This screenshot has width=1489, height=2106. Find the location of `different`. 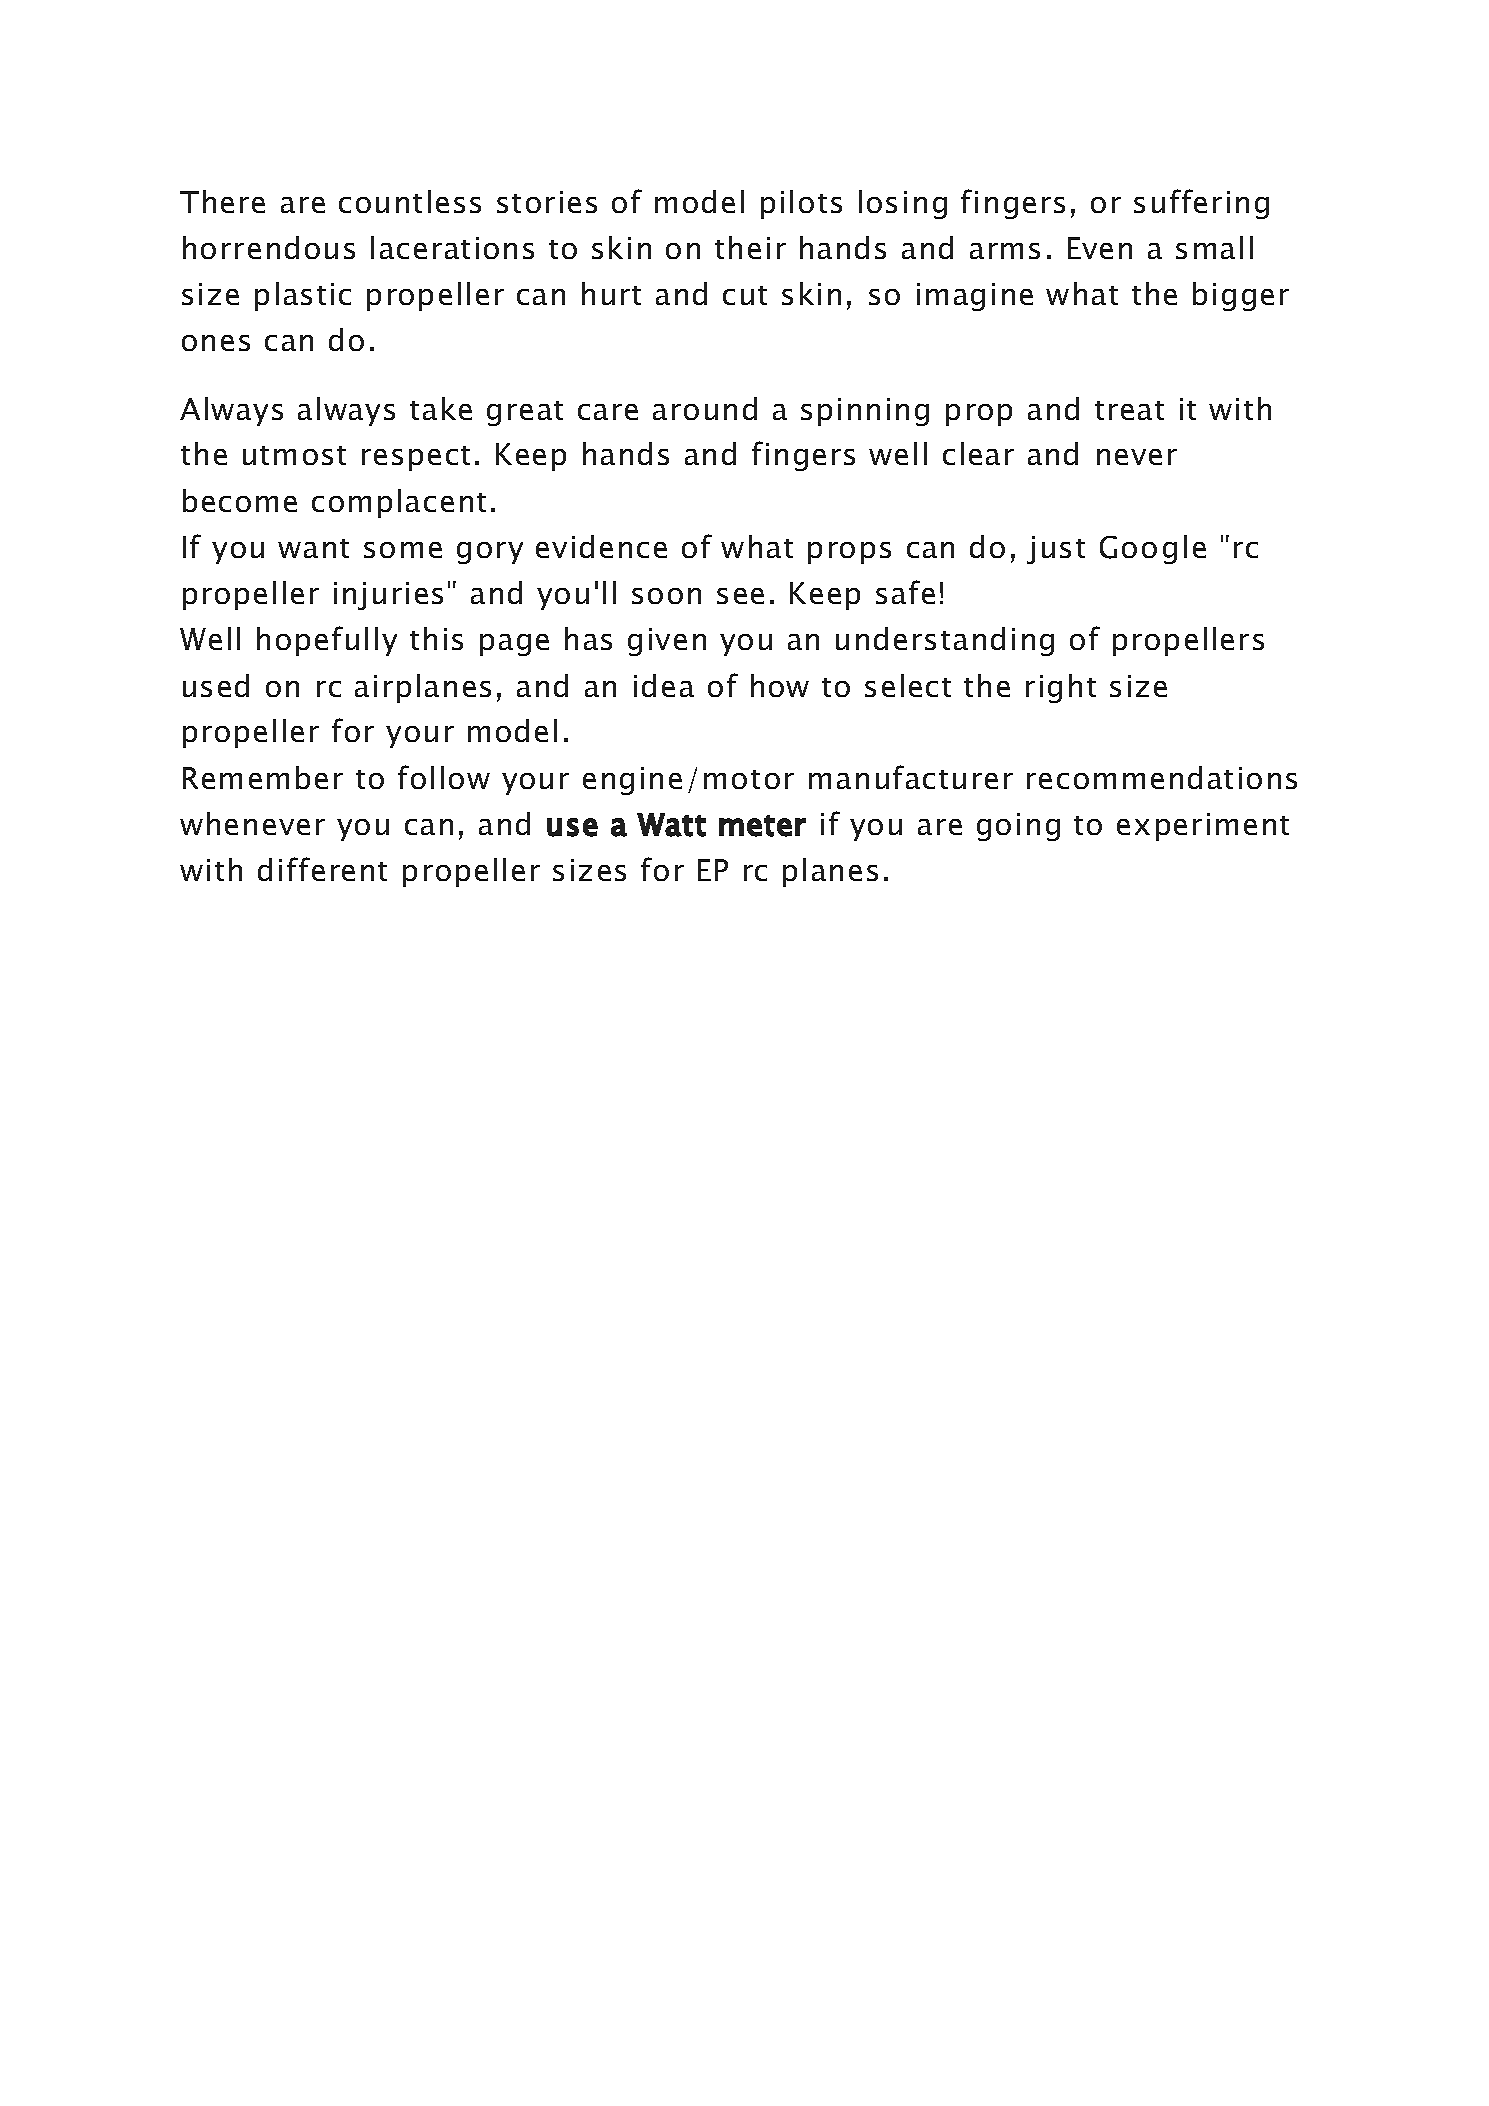

different is located at coordinates (322, 869).
